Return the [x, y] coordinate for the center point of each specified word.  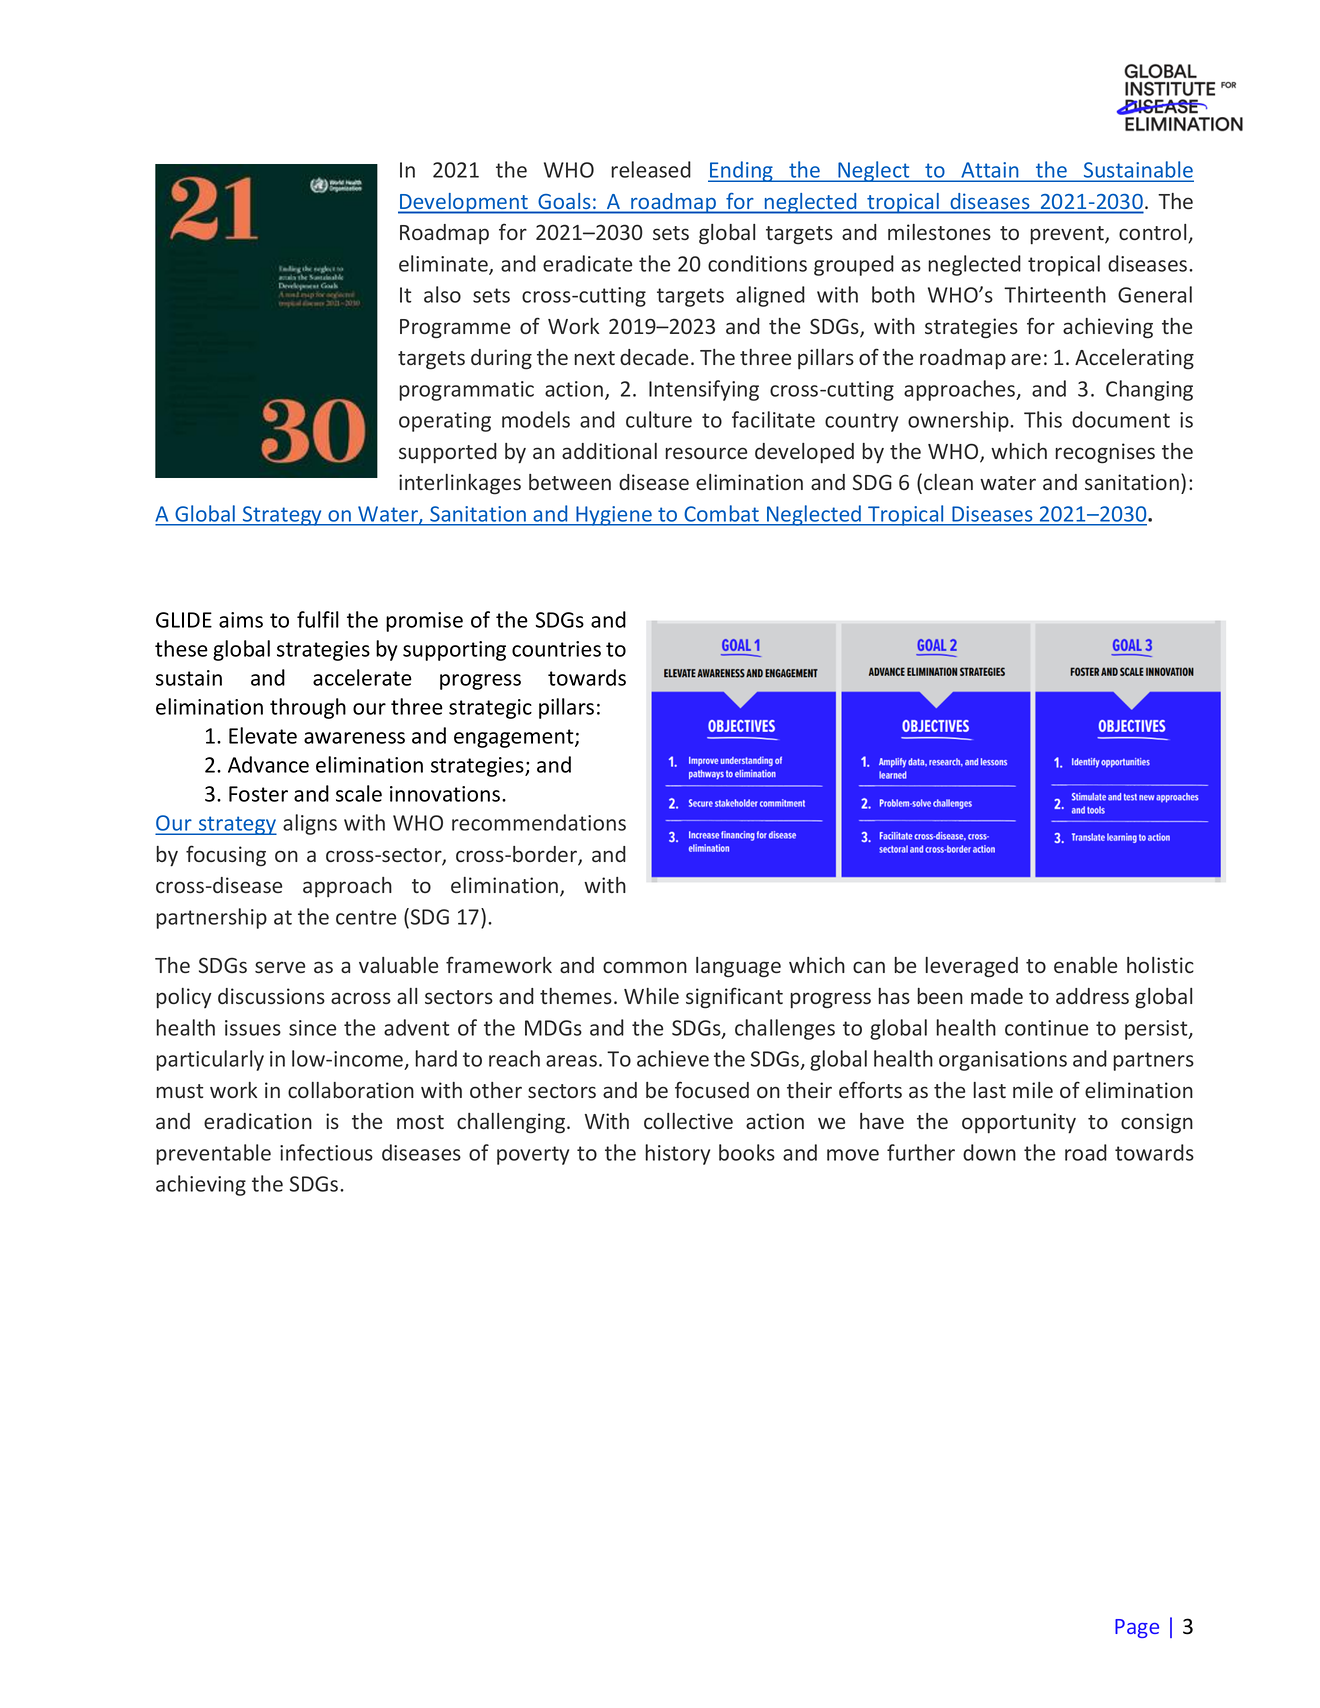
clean [948, 482]
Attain [990, 170]
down [989, 1152]
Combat [722, 513]
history [677, 1154]
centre [366, 917]
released [651, 169]
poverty [533, 1155]
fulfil [318, 619]
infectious [326, 1152]
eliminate [444, 264]
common [645, 967]
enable [1086, 965]
